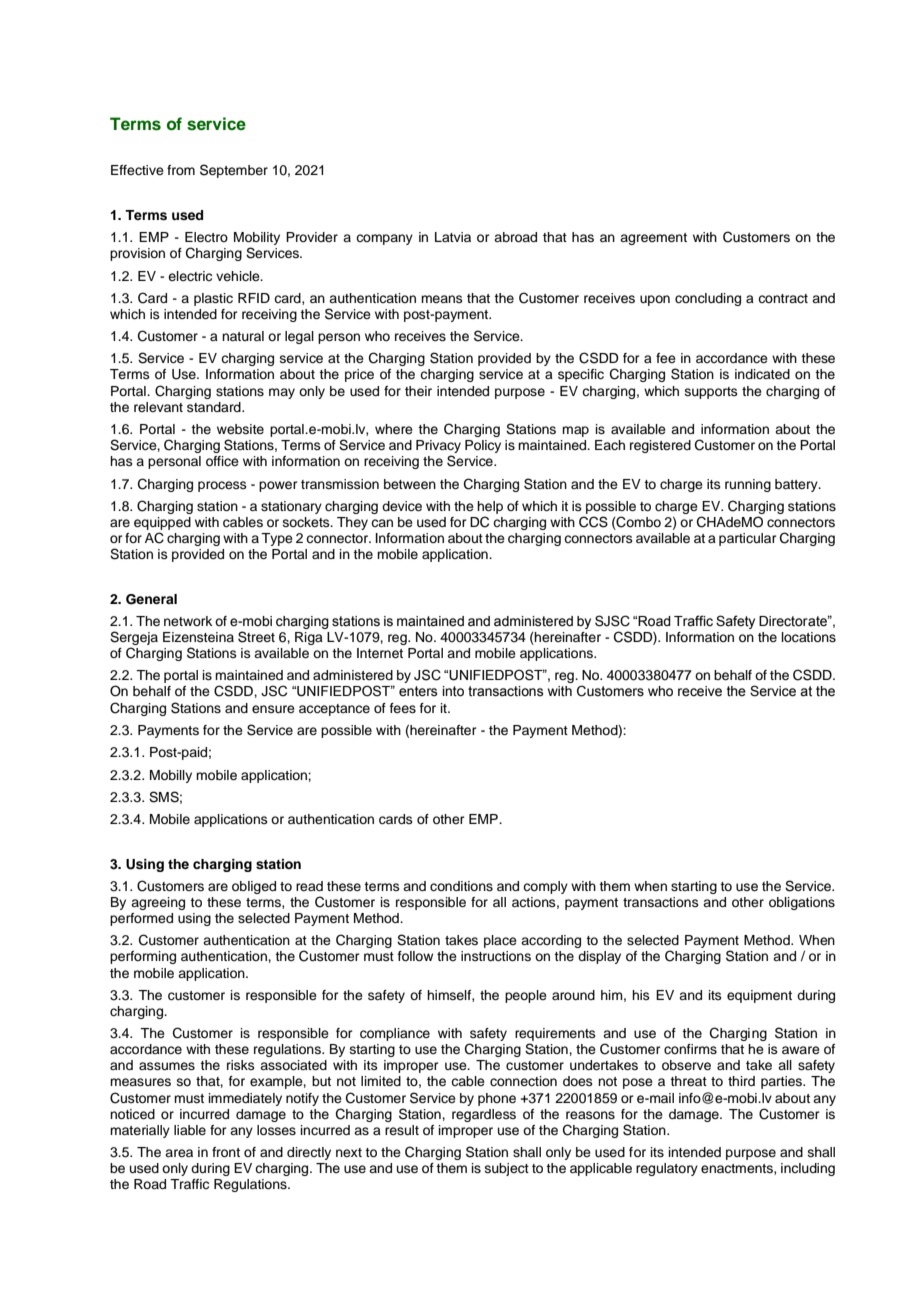  Describe the element at coordinates (453, 237) in the screenshot. I see `Latvia` at that location.
